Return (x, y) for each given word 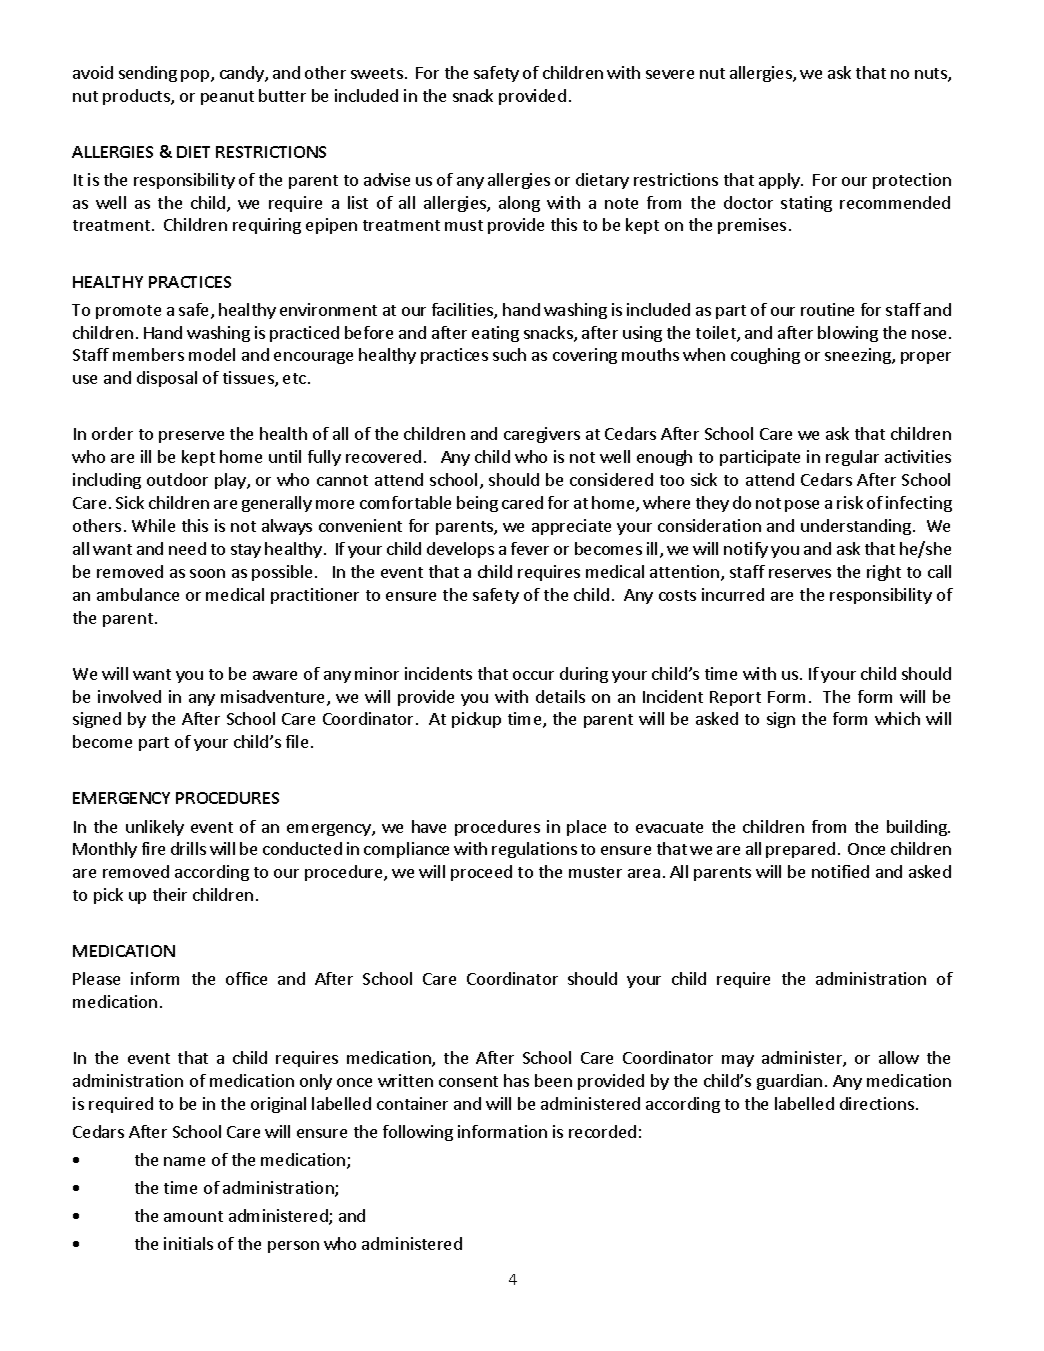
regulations (534, 850)
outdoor (177, 479)
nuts (932, 75)
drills (188, 848)
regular (852, 458)
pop (196, 76)
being (477, 504)
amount (193, 1216)
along (519, 204)
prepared (800, 850)
